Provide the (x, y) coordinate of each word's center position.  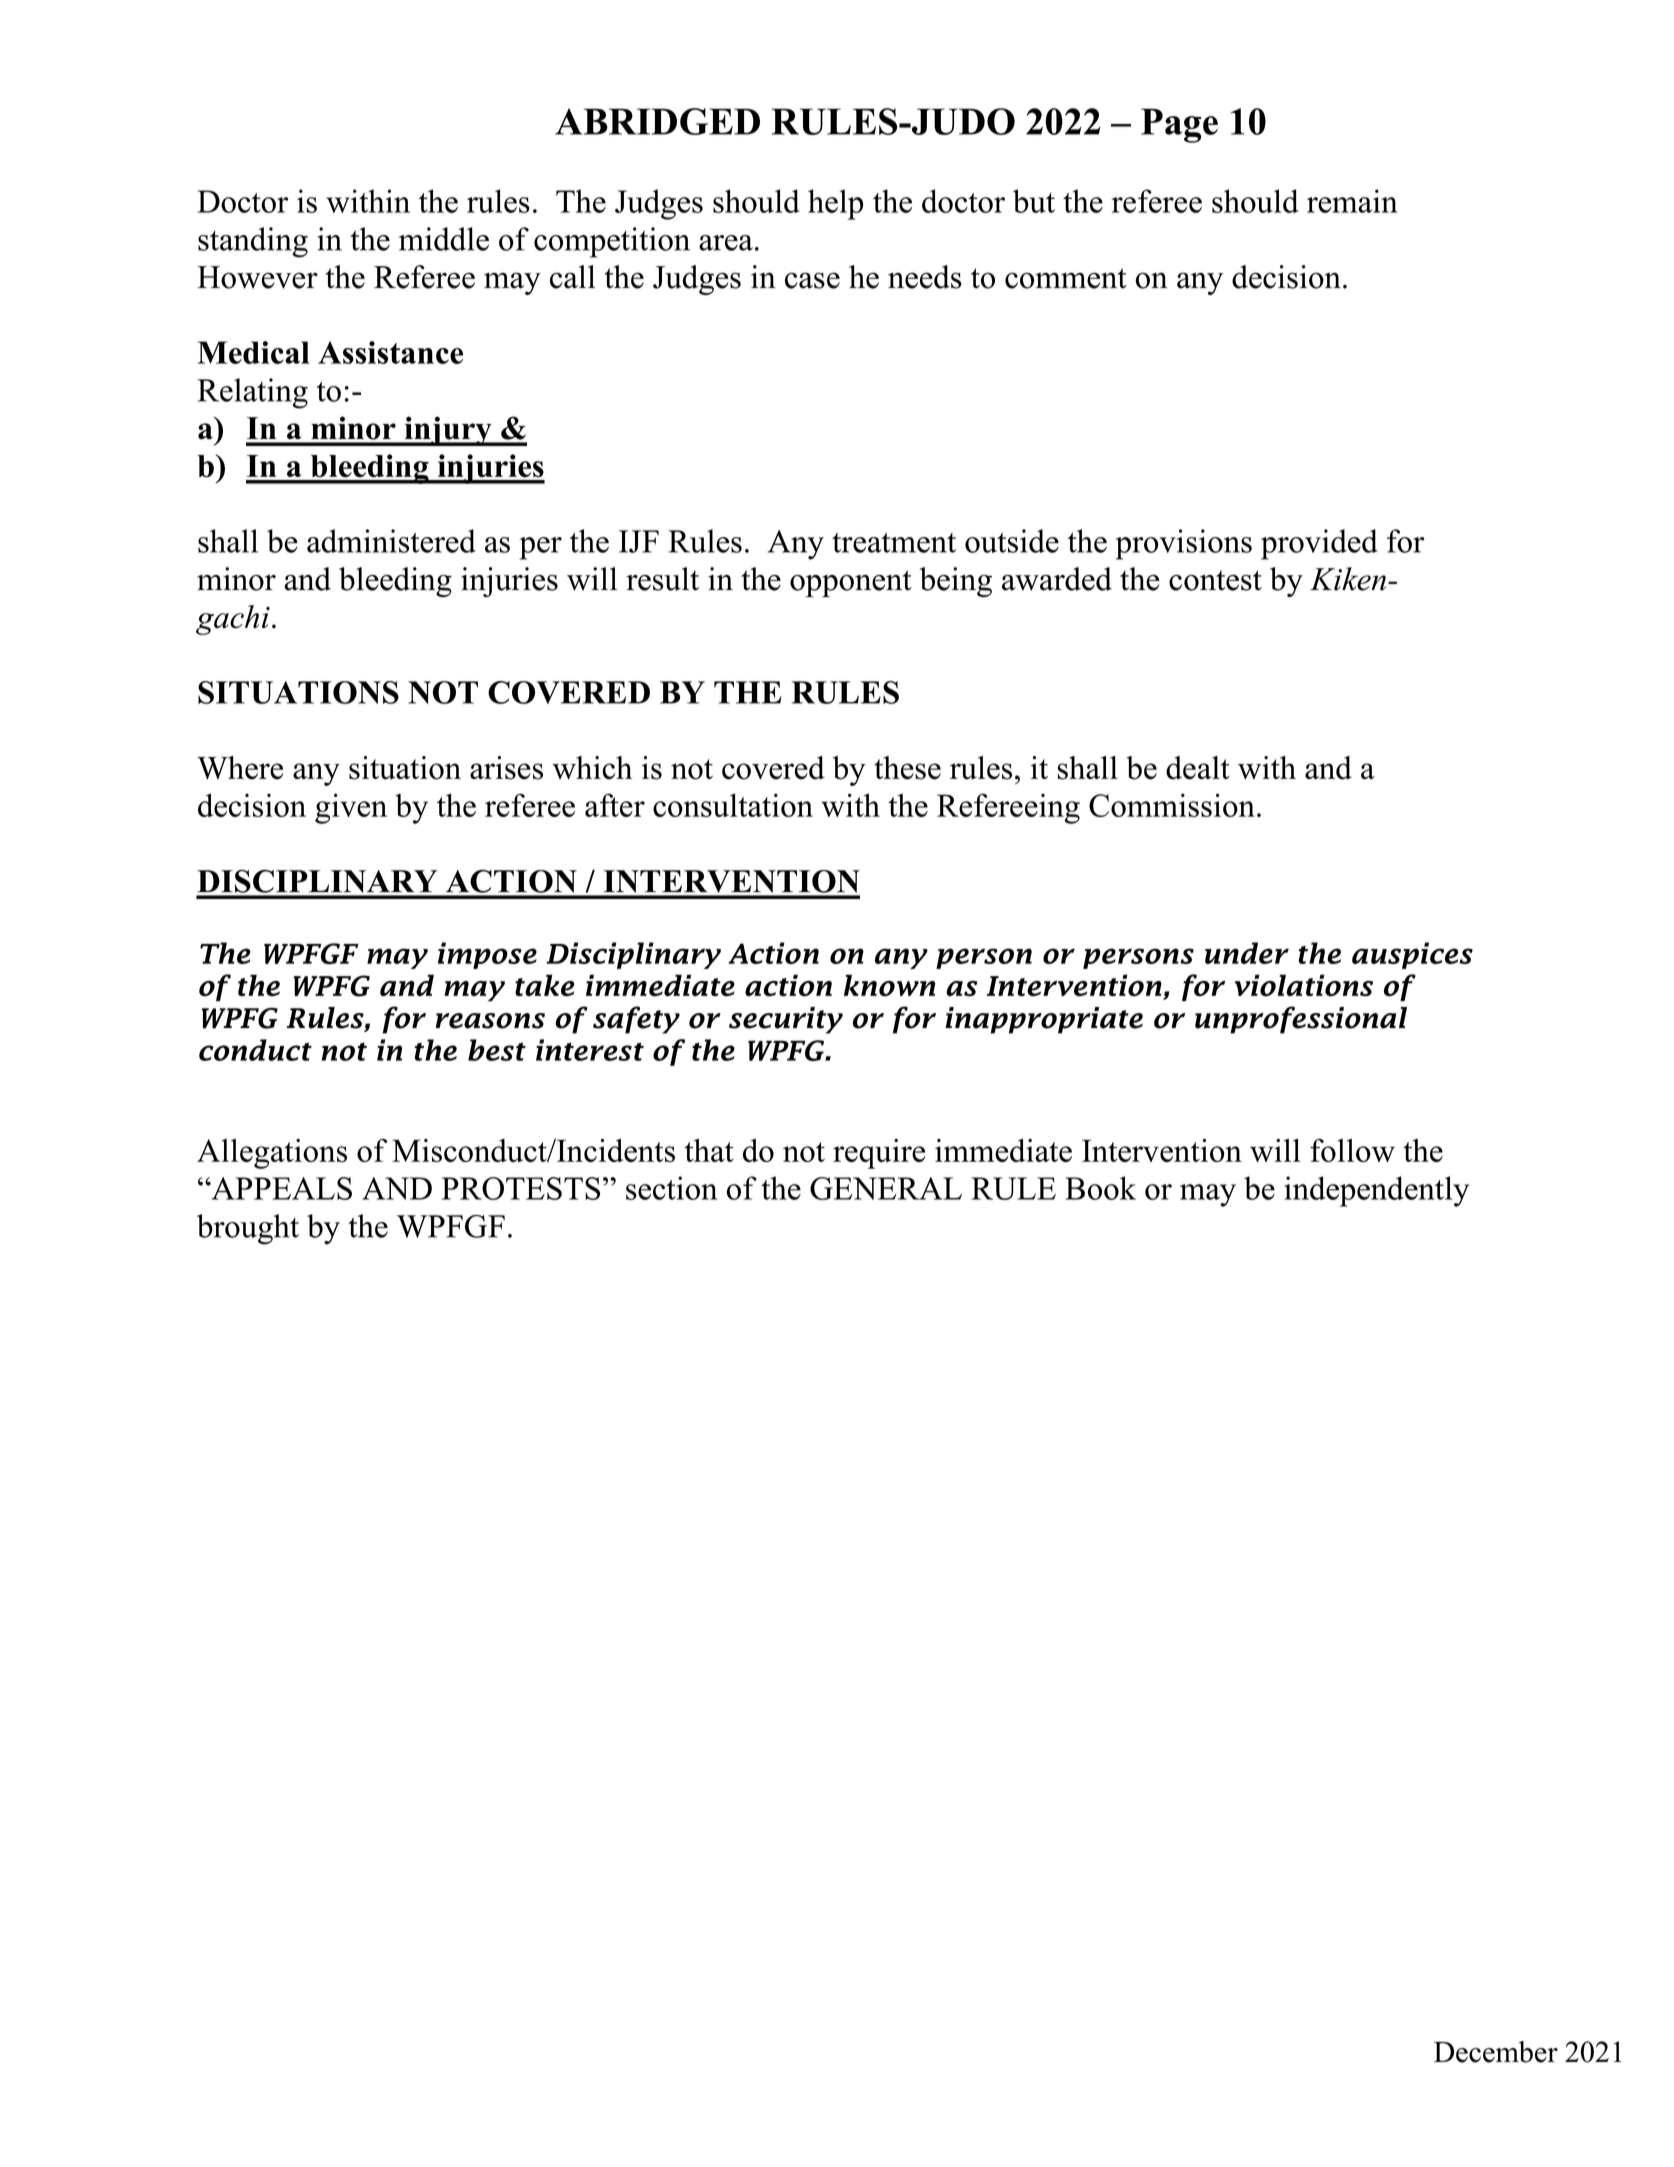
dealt (1198, 768)
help (835, 204)
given (351, 808)
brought (248, 1229)
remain (1352, 201)
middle (444, 239)
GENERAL (886, 1188)
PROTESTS (521, 1188)
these (907, 768)
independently (1376, 1191)
